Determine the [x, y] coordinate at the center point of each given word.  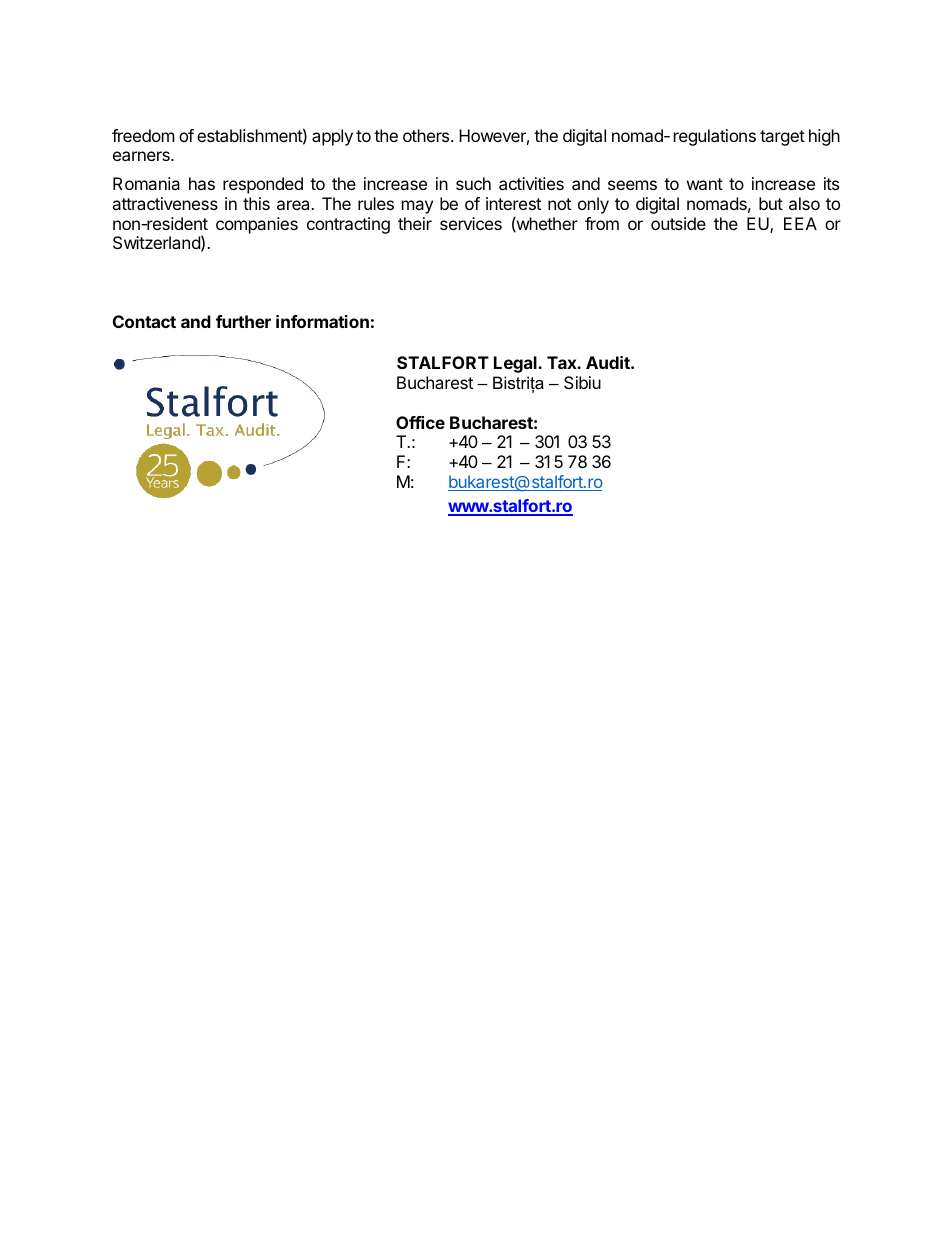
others [427, 135]
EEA [800, 223]
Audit [609, 362]
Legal [516, 364]
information [322, 321]
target [782, 138]
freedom [143, 135]
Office [420, 422]
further [243, 321]
